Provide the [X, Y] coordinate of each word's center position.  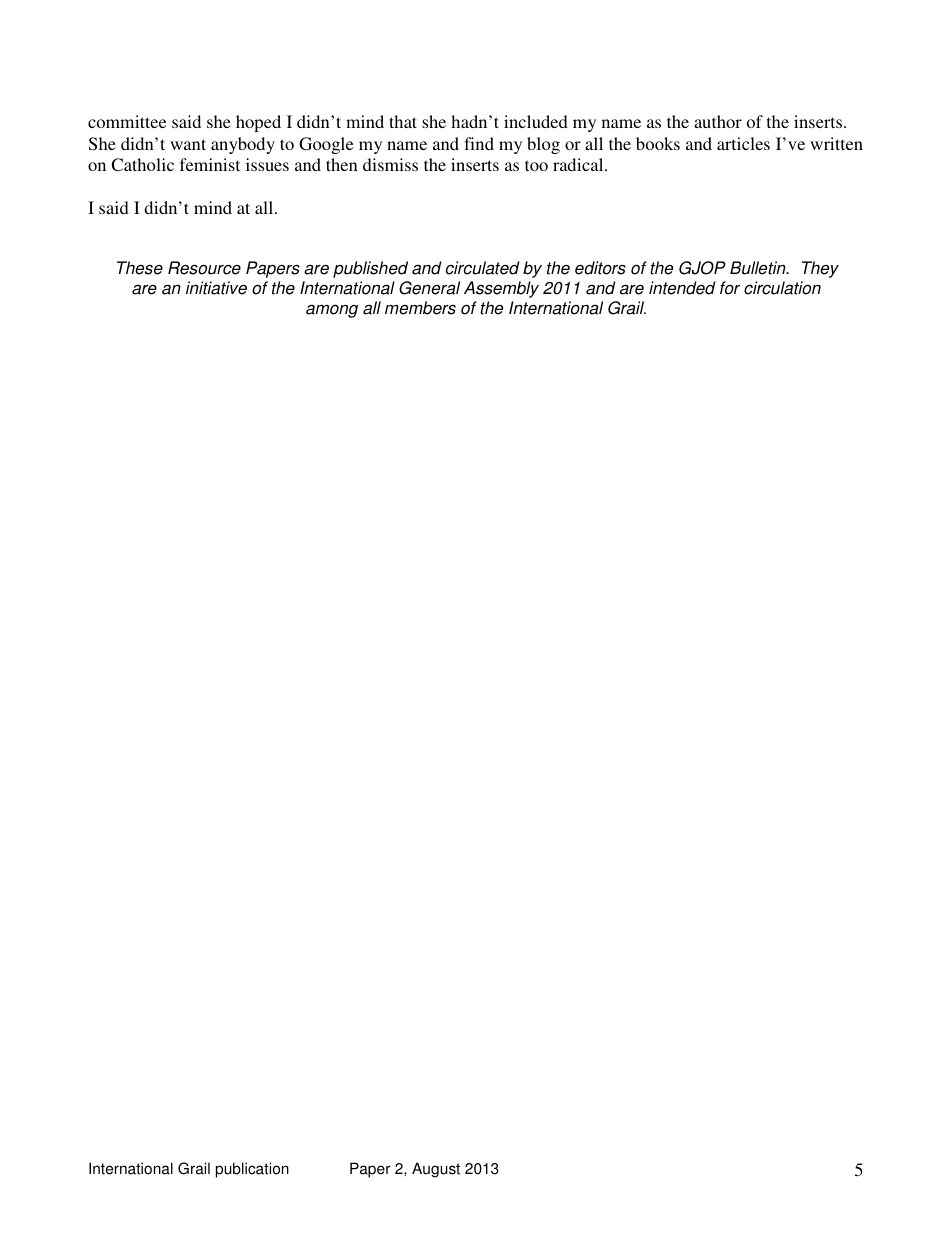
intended [682, 288]
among [332, 311]
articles [743, 143]
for [730, 288]
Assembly [501, 289]
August [436, 1170]
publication [252, 1170]
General [429, 288]
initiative [216, 288]
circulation [782, 288]
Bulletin [759, 268]
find [479, 143]
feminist [210, 164]
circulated [482, 268]
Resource [204, 268]
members [420, 308]
